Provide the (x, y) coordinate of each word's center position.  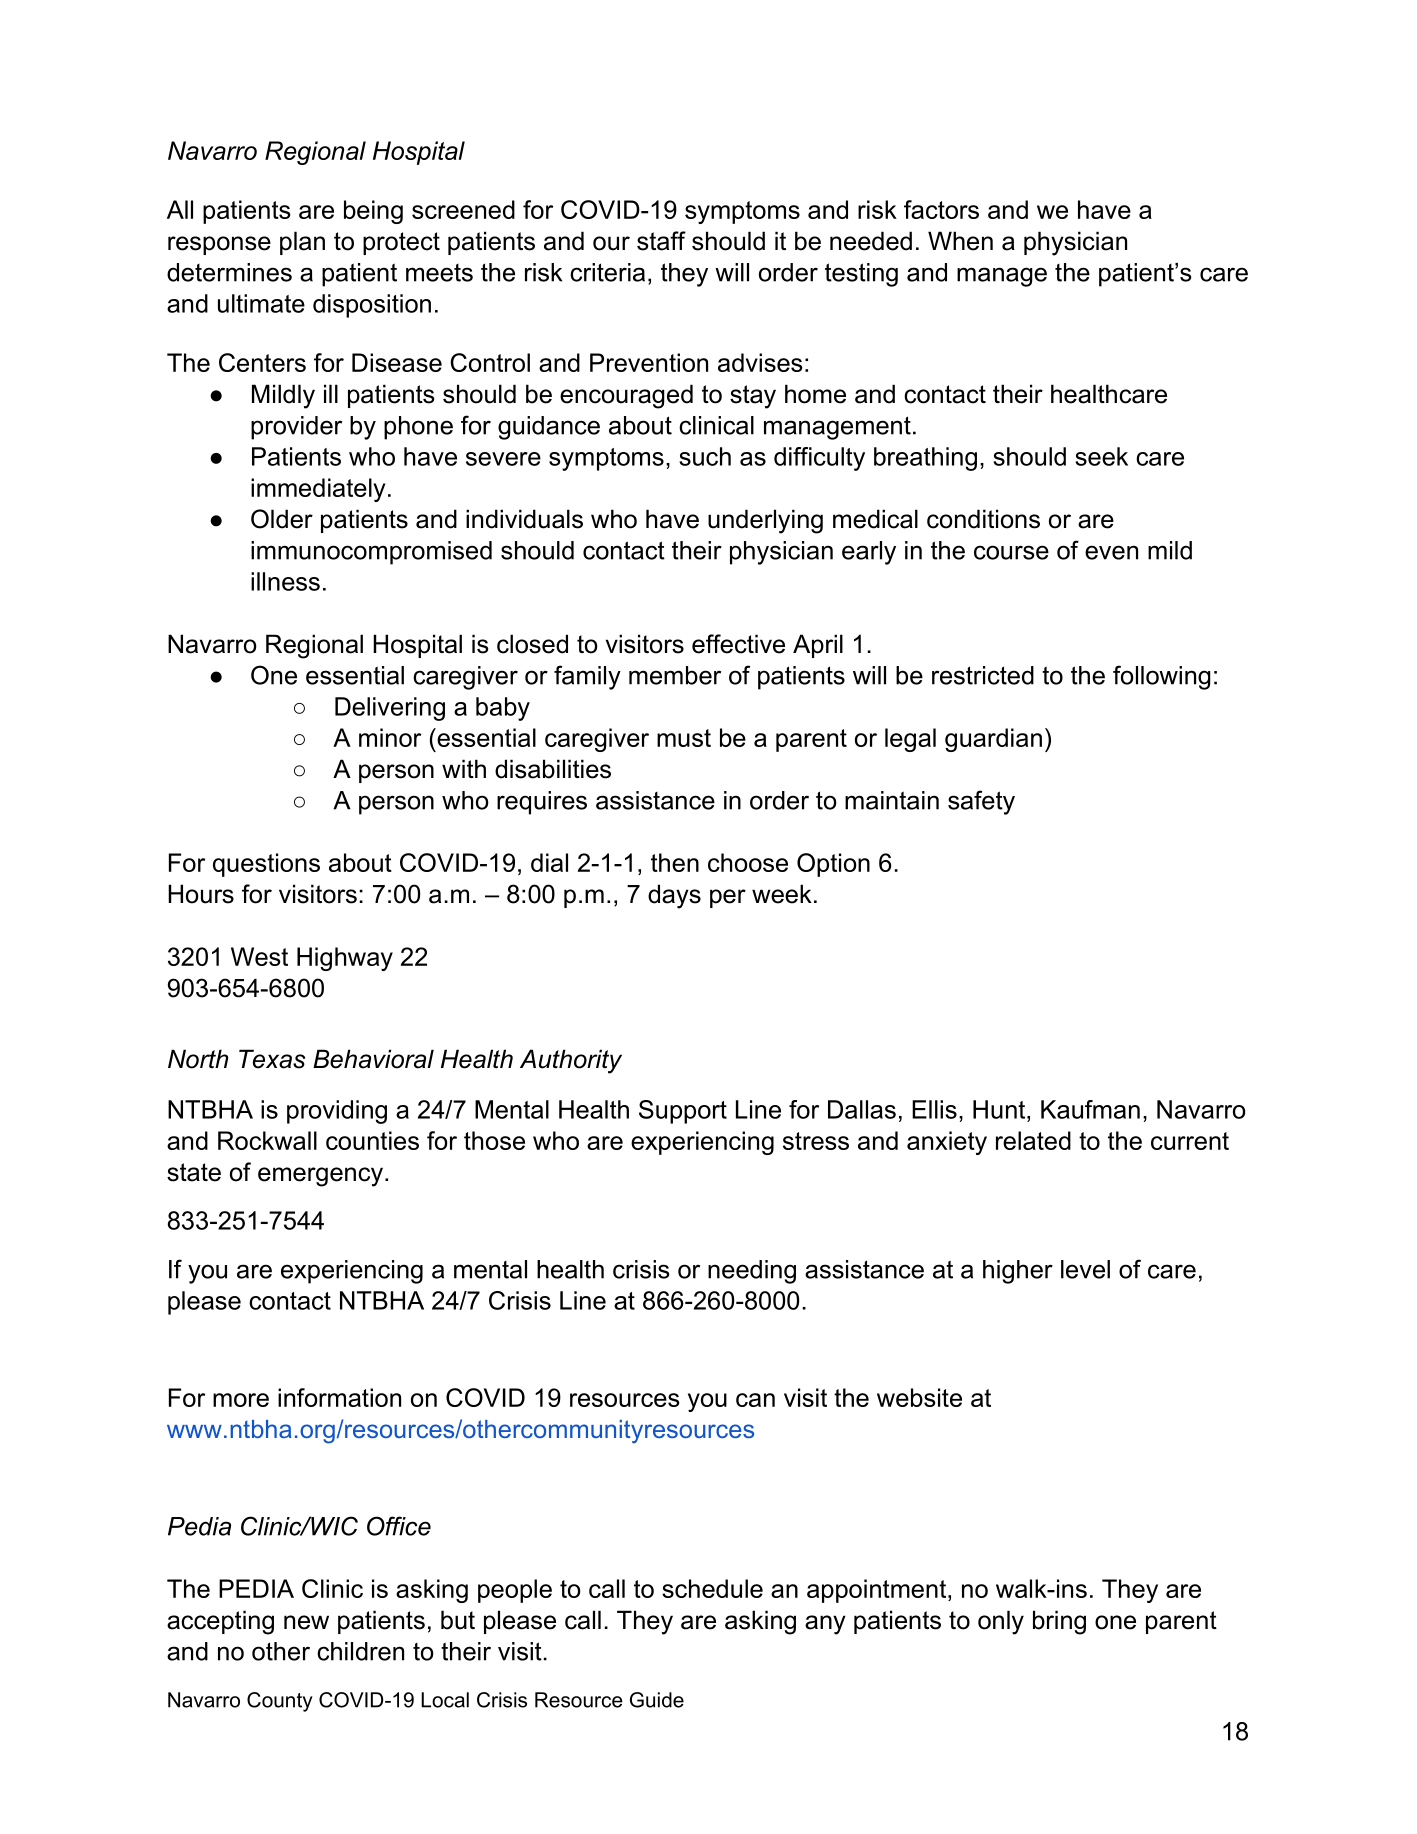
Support (683, 1112)
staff (661, 241)
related (1033, 1140)
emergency (320, 1177)
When (960, 241)
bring (1059, 1622)
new (306, 1622)
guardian (993, 740)
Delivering (390, 709)
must (684, 738)
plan (302, 243)
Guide (657, 1700)
